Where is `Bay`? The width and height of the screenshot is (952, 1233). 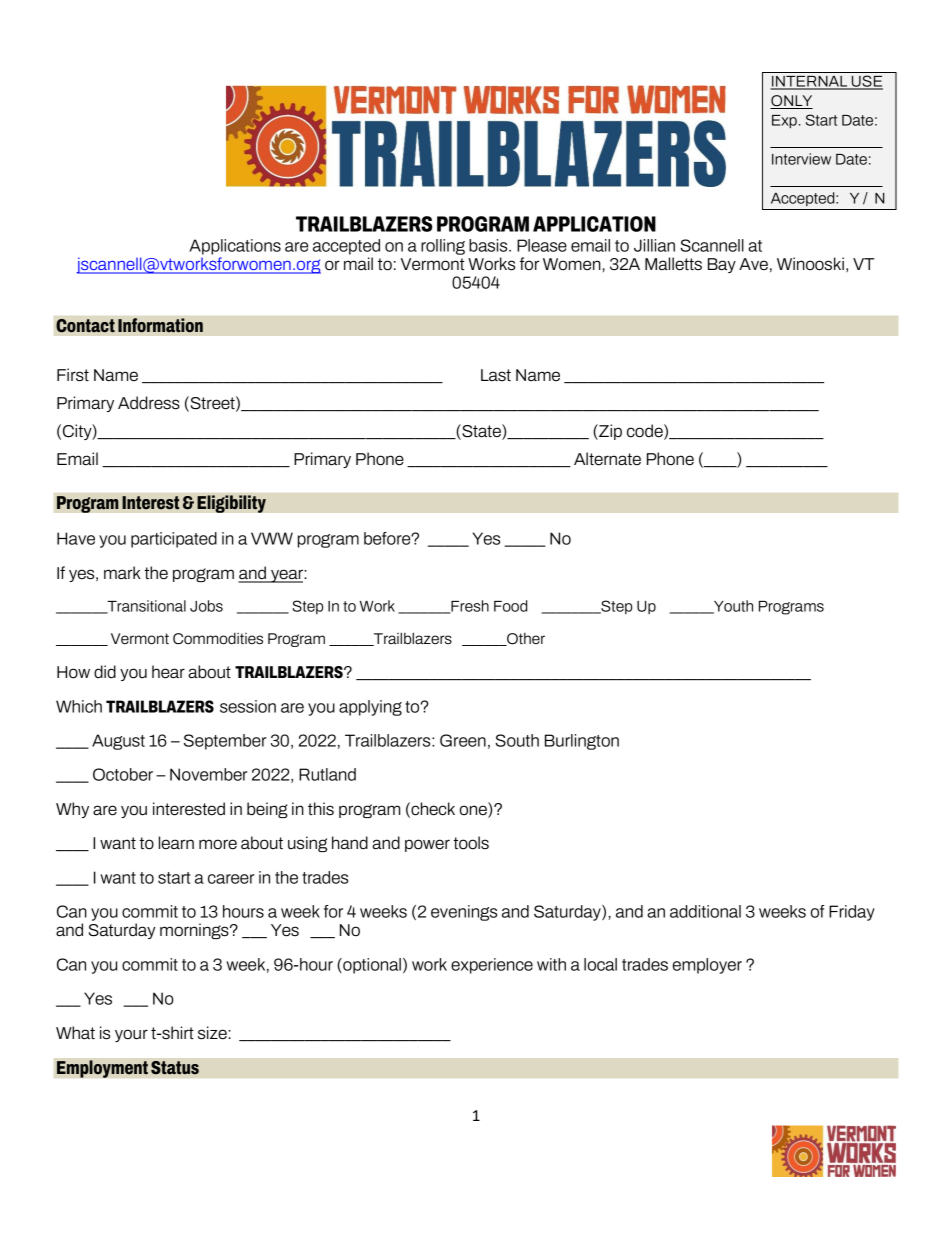
Bay is located at coordinates (722, 265).
